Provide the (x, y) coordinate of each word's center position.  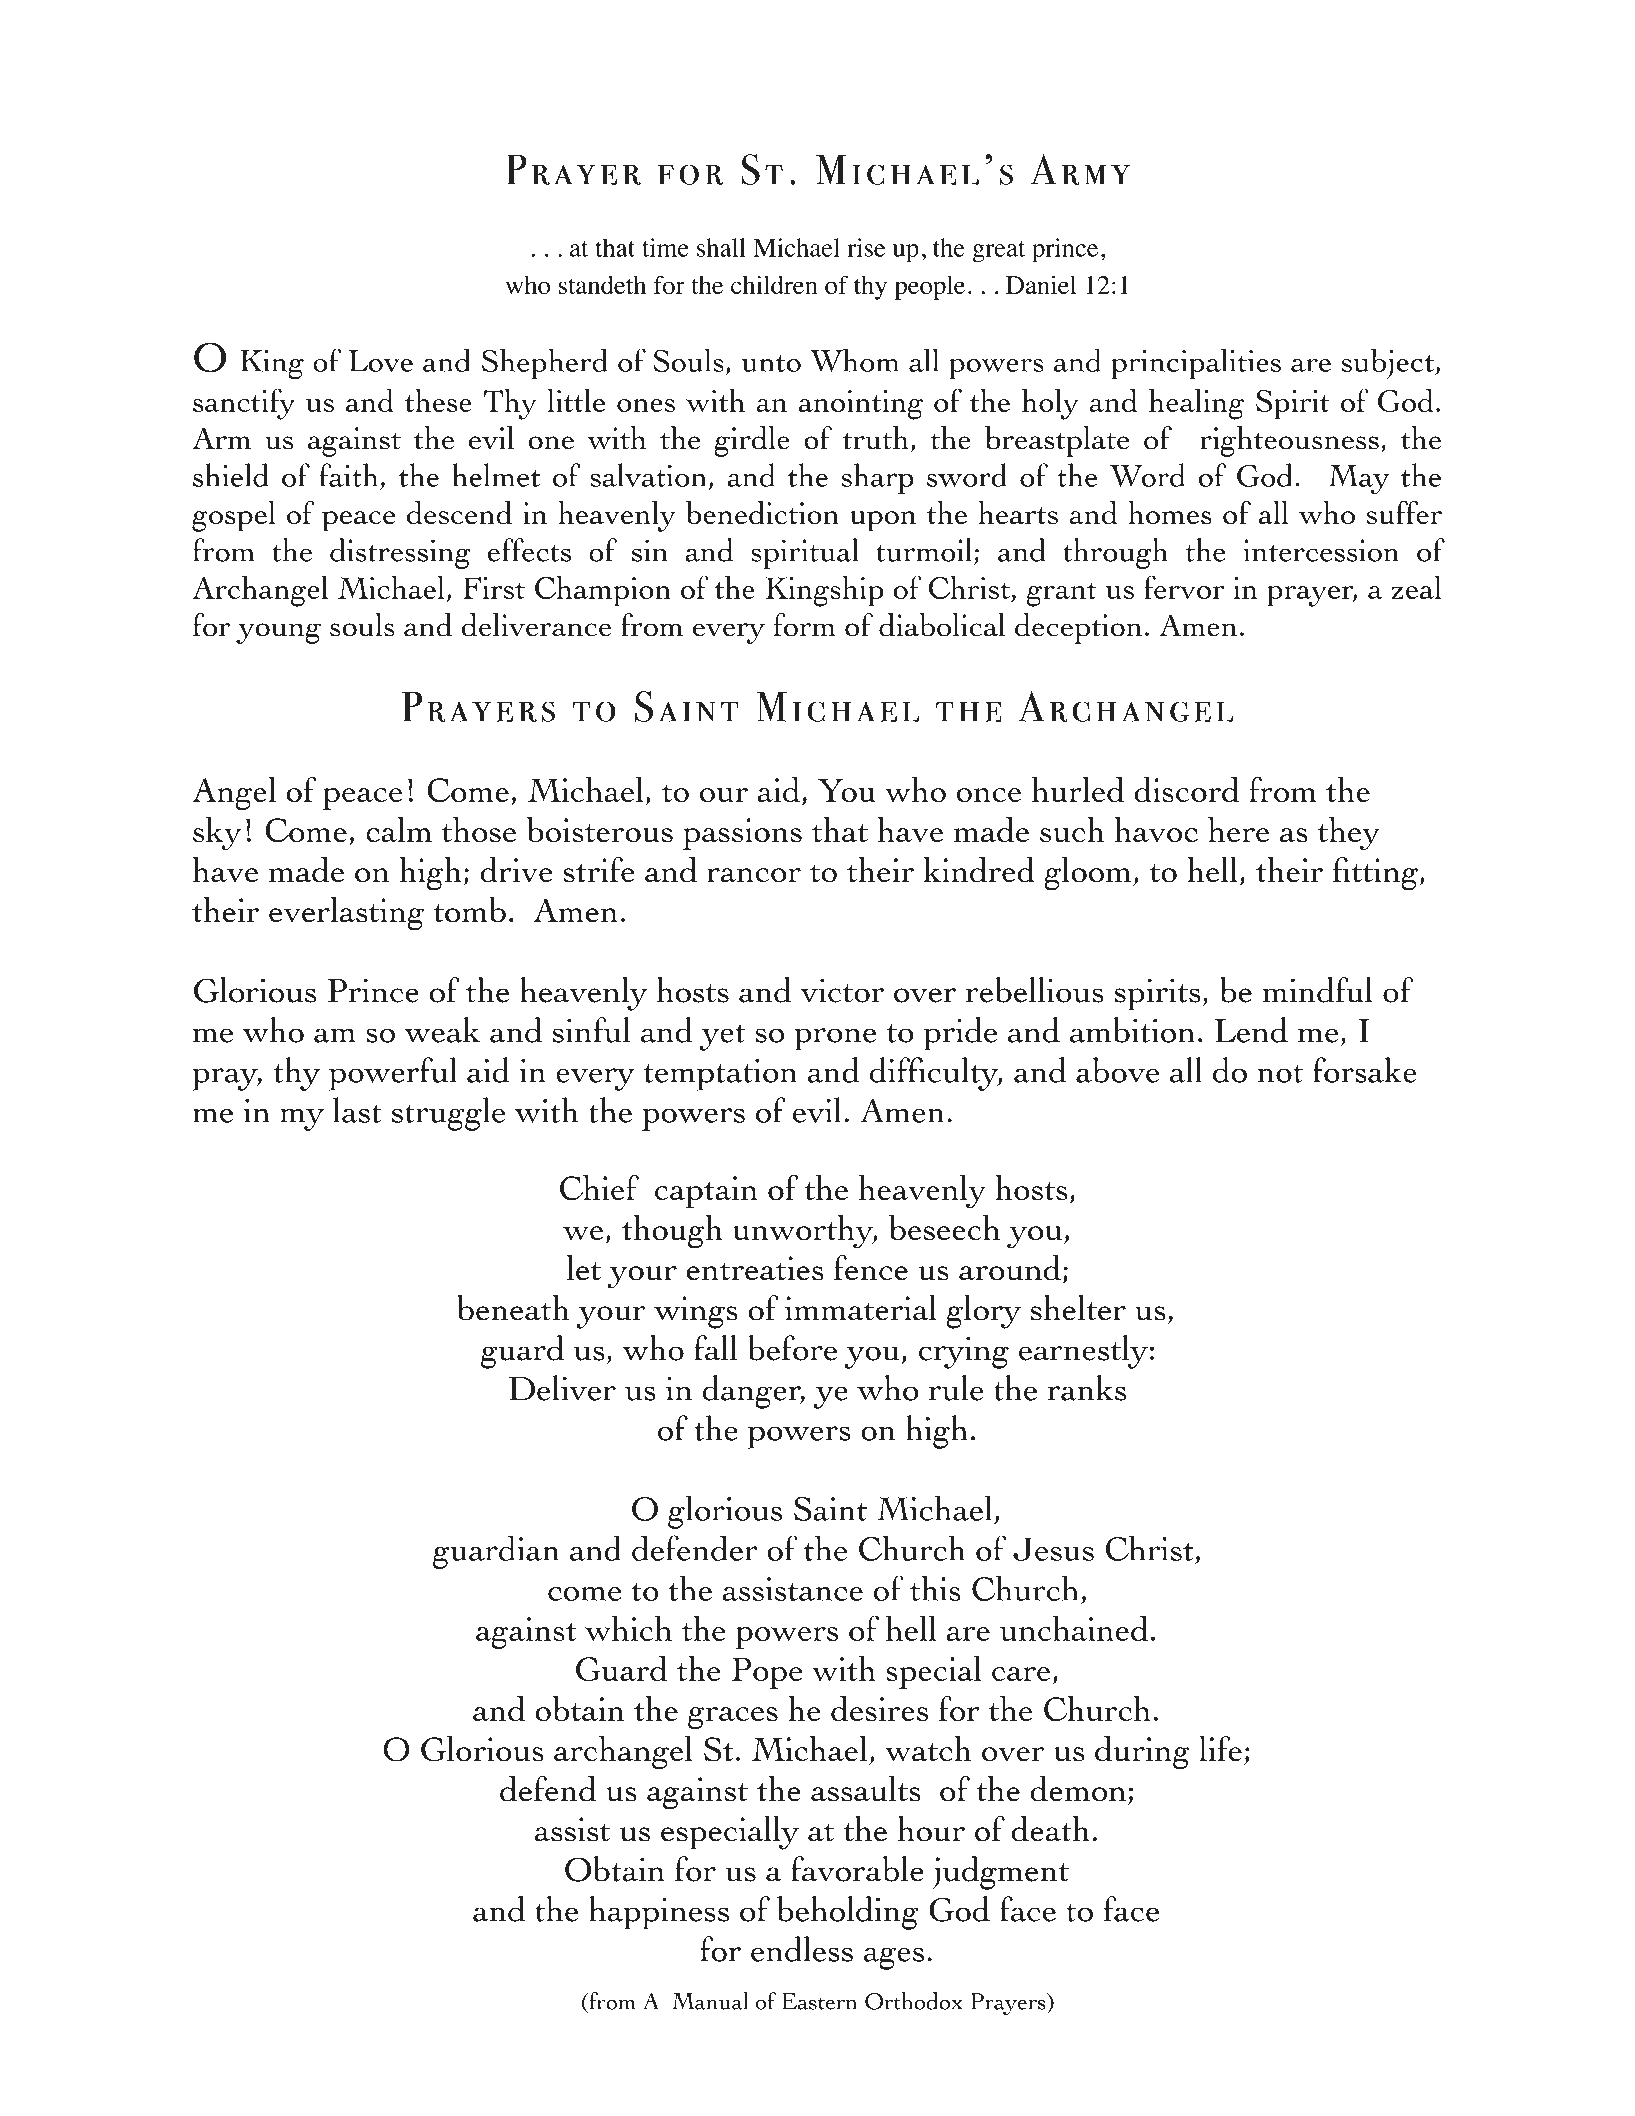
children (774, 285)
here (1238, 829)
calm (399, 829)
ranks (1087, 1388)
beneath (513, 1308)
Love (380, 361)
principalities (1196, 363)
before (792, 1348)
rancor (754, 875)
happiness (659, 1913)
